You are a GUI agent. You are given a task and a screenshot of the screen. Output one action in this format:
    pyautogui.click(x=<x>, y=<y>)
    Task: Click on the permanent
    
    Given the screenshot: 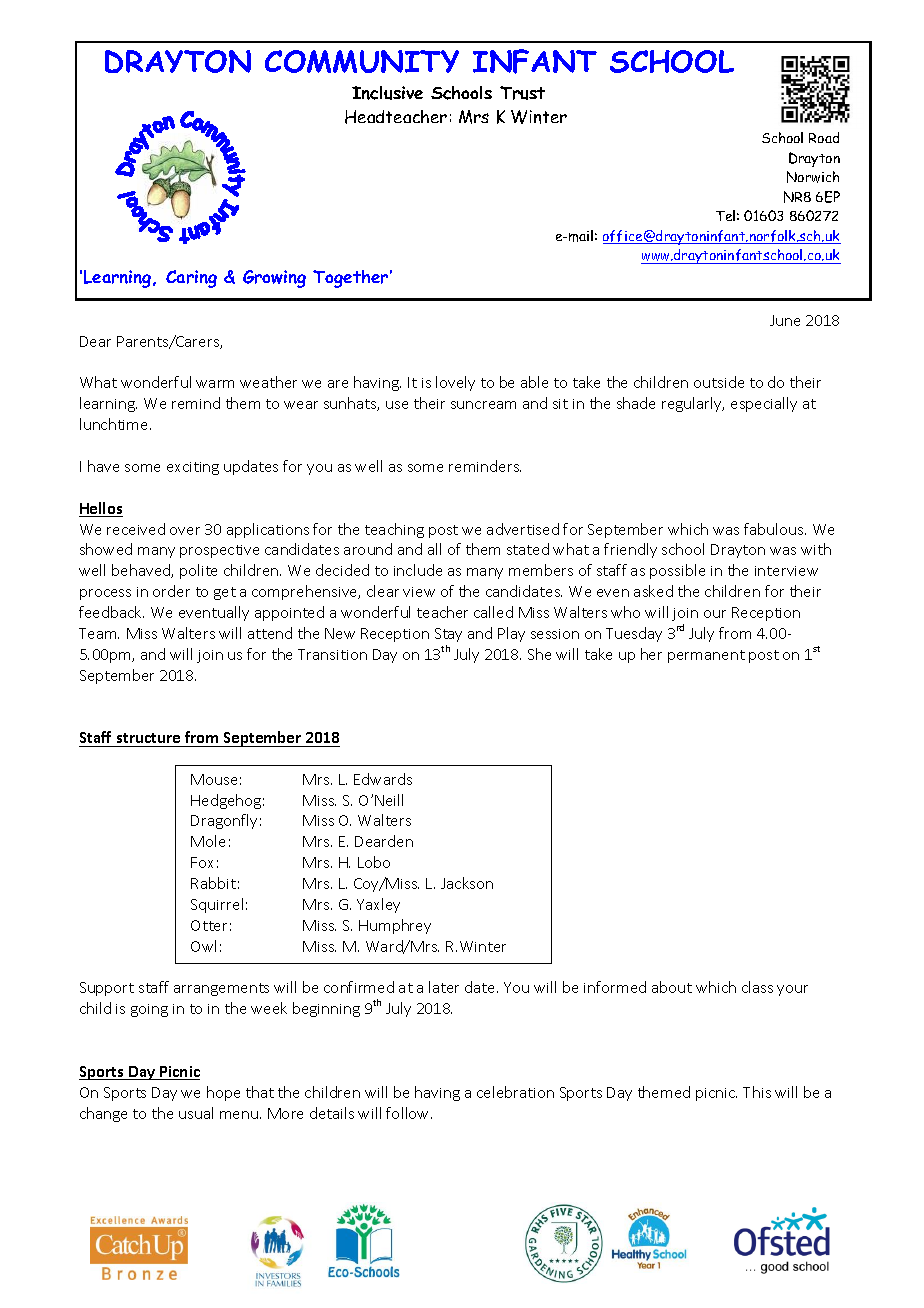 What is the action you would take?
    pyautogui.click(x=706, y=656)
